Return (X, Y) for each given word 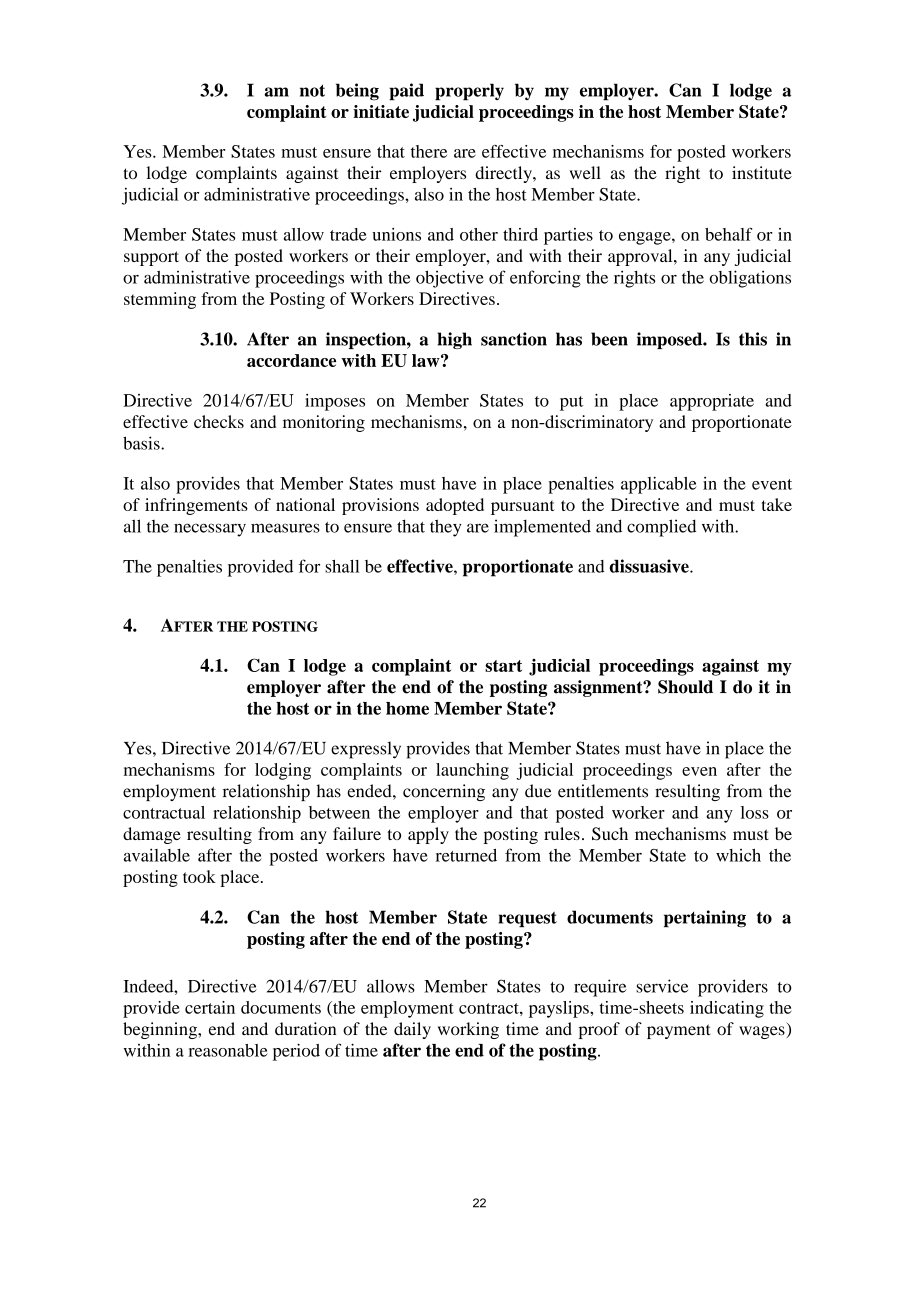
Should (685, 687)
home (407, 708)
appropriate (712, 402)
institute (762, 172)
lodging (283, 771)
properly (469, 92)
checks (219, 421)
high (454, 340)
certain (210, 1007)
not (312, 90)
